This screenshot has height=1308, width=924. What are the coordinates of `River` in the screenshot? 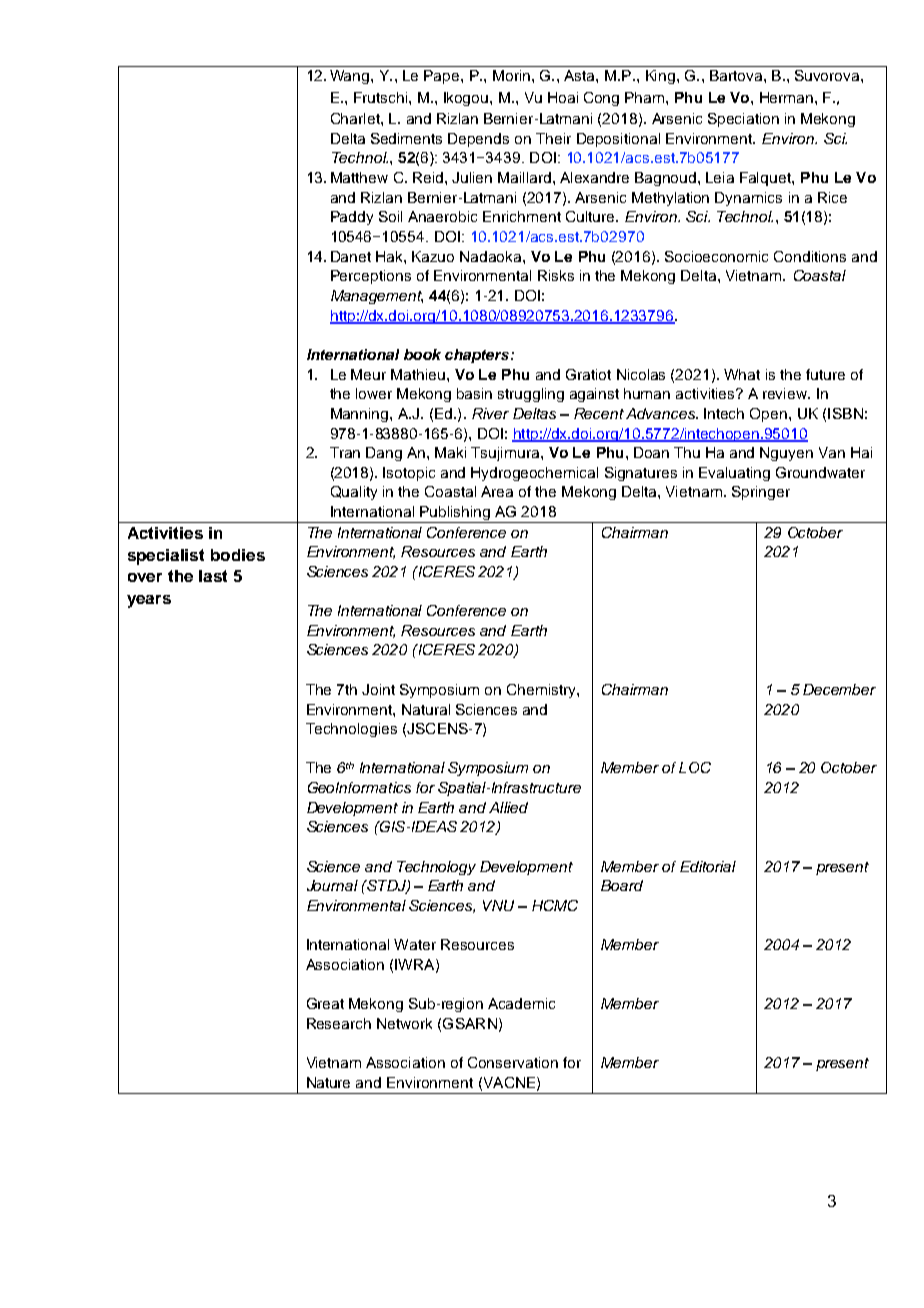 It's located at (490, 413).
